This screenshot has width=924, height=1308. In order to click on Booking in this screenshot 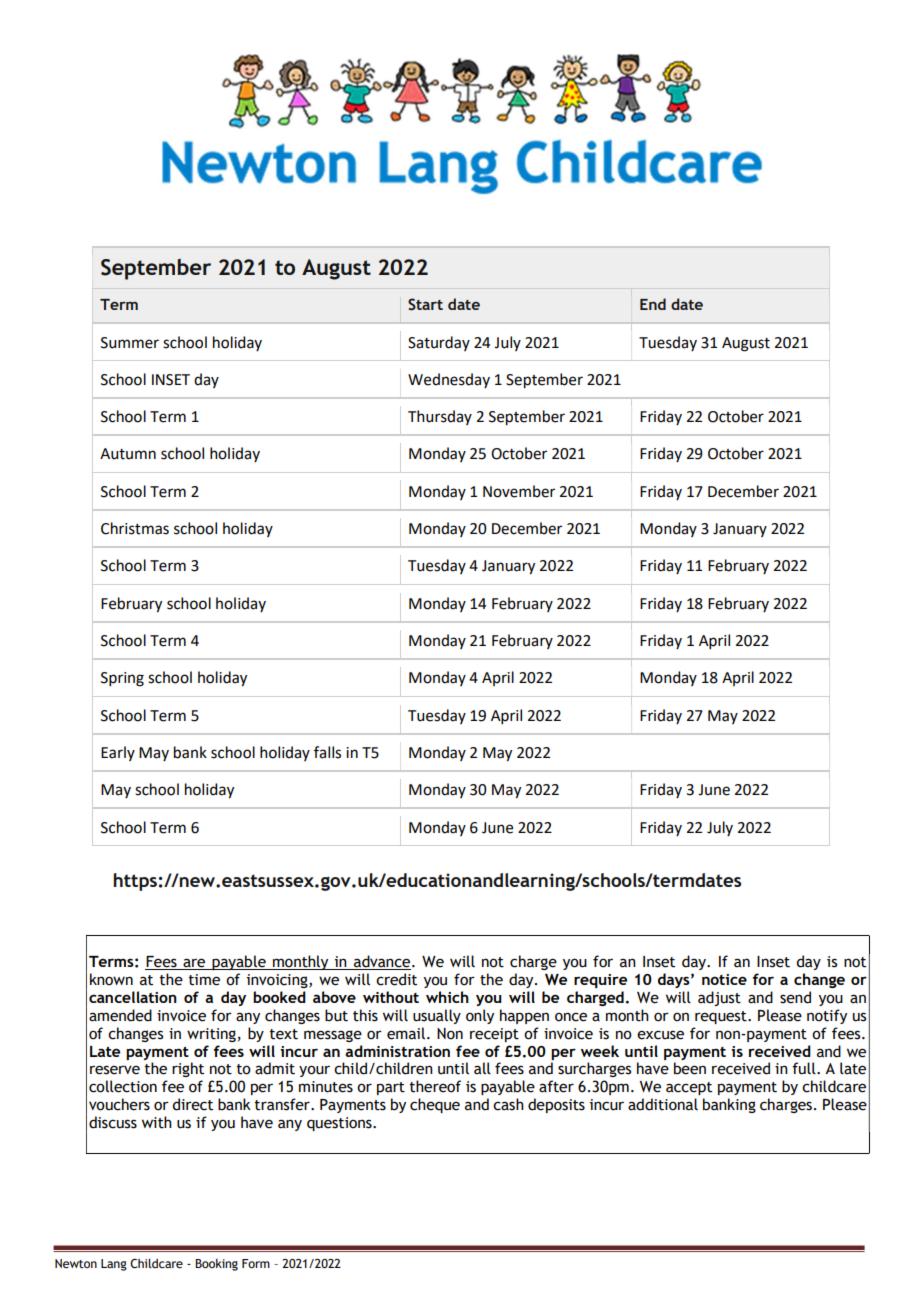, I will do `click(216, 1265)`.
